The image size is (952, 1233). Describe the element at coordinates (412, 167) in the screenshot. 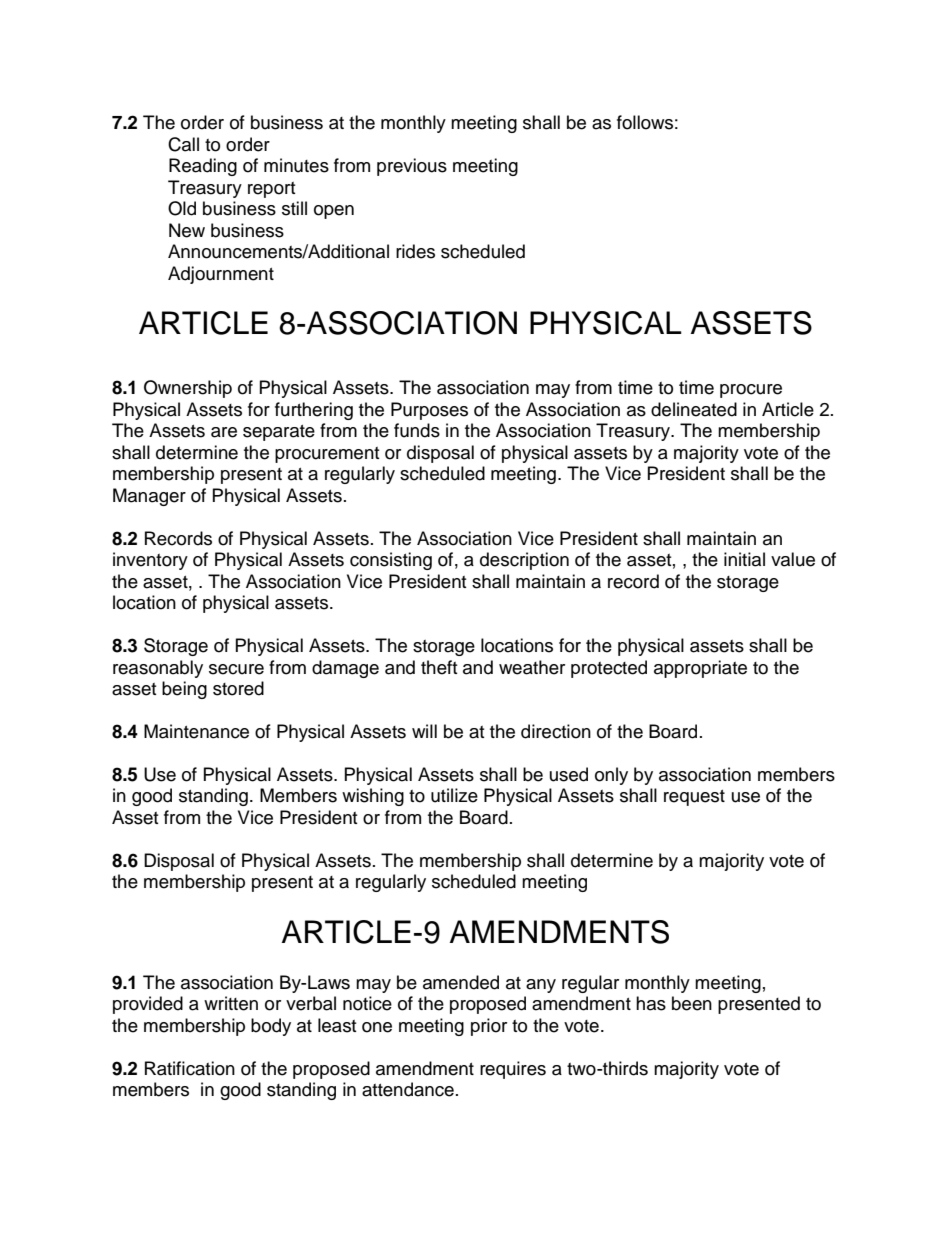

I see `previous` at that location.
